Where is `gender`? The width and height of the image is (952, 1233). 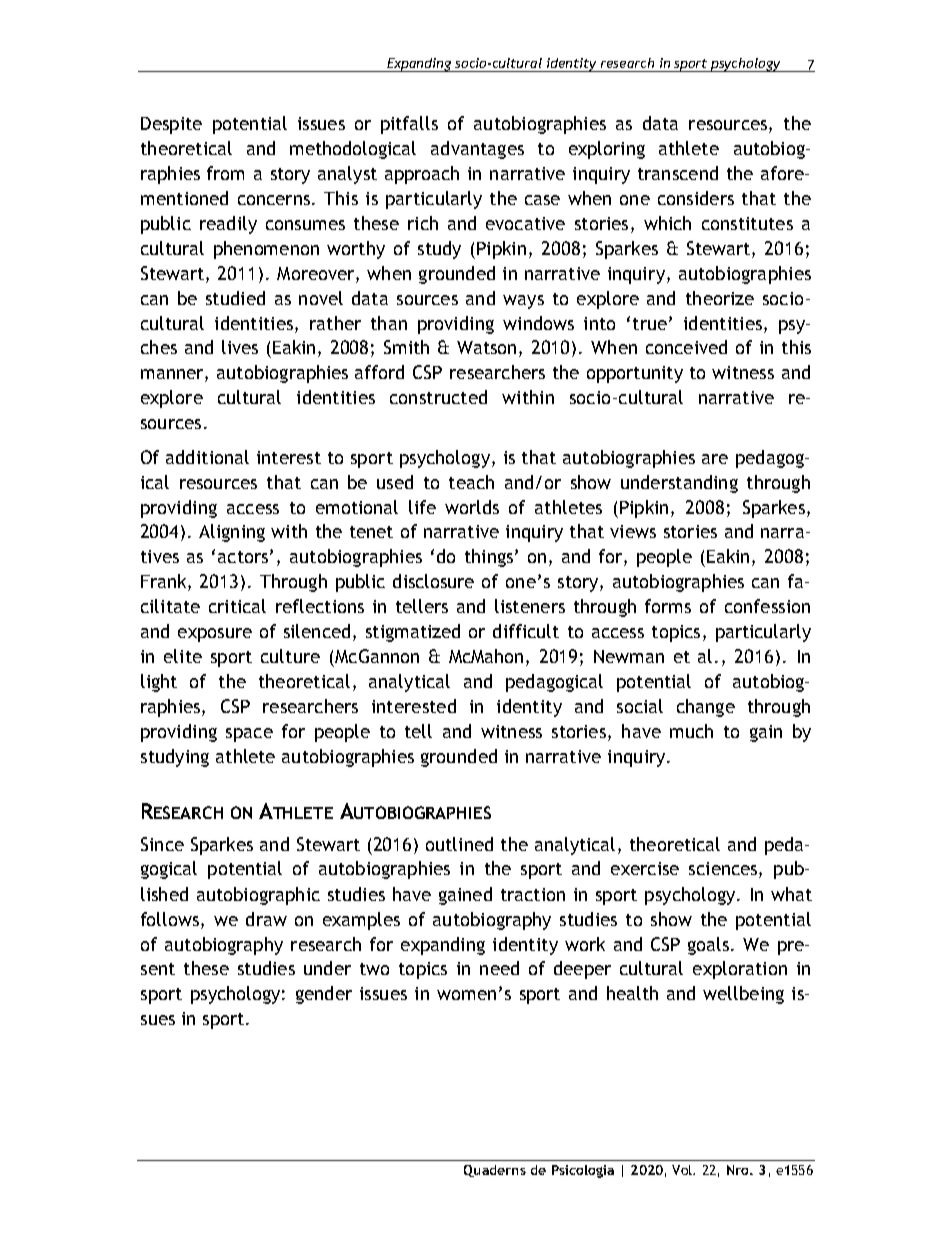 gender is located at coordinates (324, 995).
